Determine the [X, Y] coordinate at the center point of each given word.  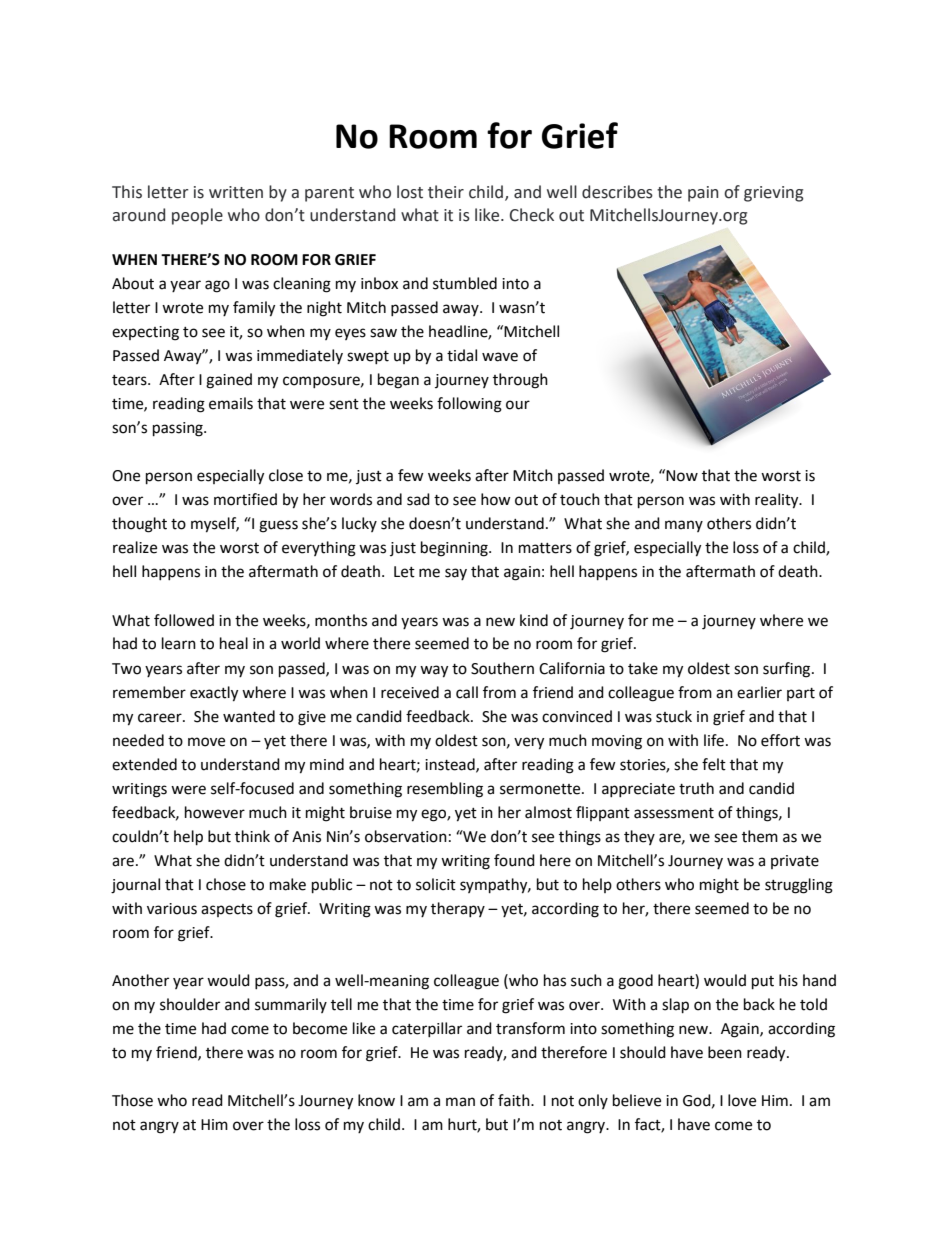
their [446, 192]
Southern [502, 668]
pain [703, 194]
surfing [788, 670]
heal [234, 643]
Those [132, 1100]
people [197, 216]
